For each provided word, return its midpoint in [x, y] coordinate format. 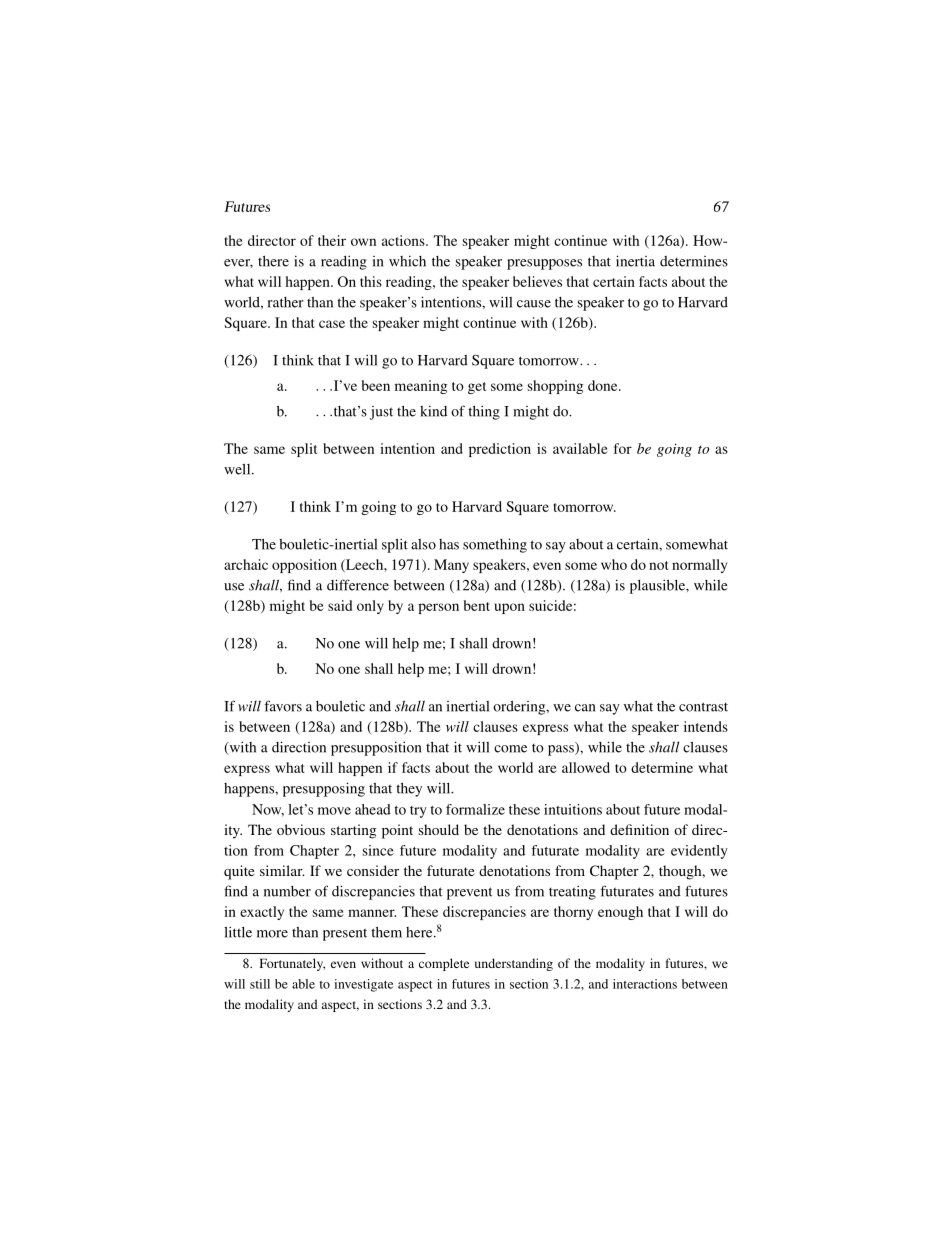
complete [444, 964]
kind [433, 411]
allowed [586, 767]
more [272, 934]
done [604, 385]
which [407, 261]
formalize [475, 809]
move [334, 811]
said [340, 605]
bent [477, 605]
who [614, 564]
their [332, 240]
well [238, 469]
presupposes [544, 264]
